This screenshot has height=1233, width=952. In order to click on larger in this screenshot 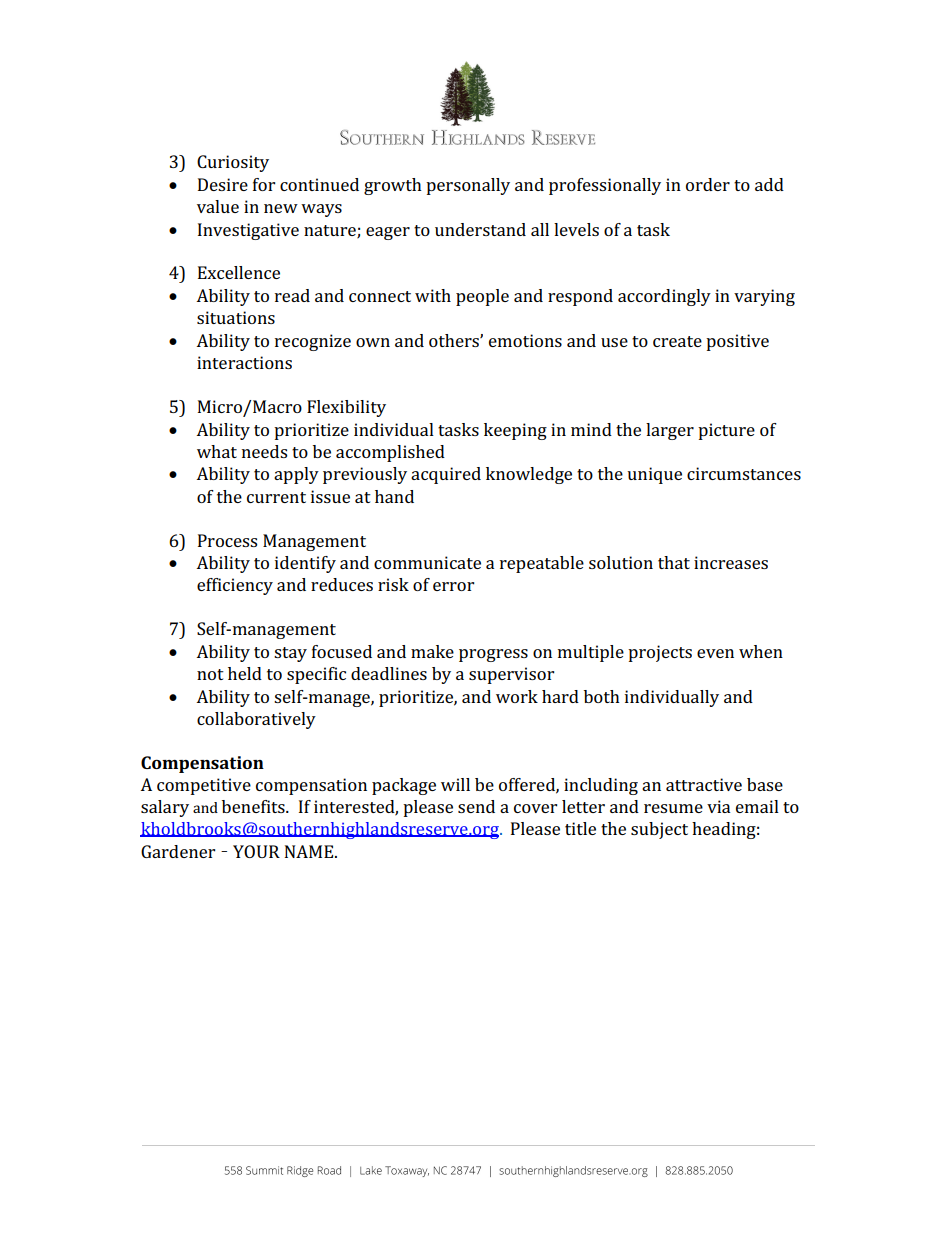, I will do `click(670, 431)`.
